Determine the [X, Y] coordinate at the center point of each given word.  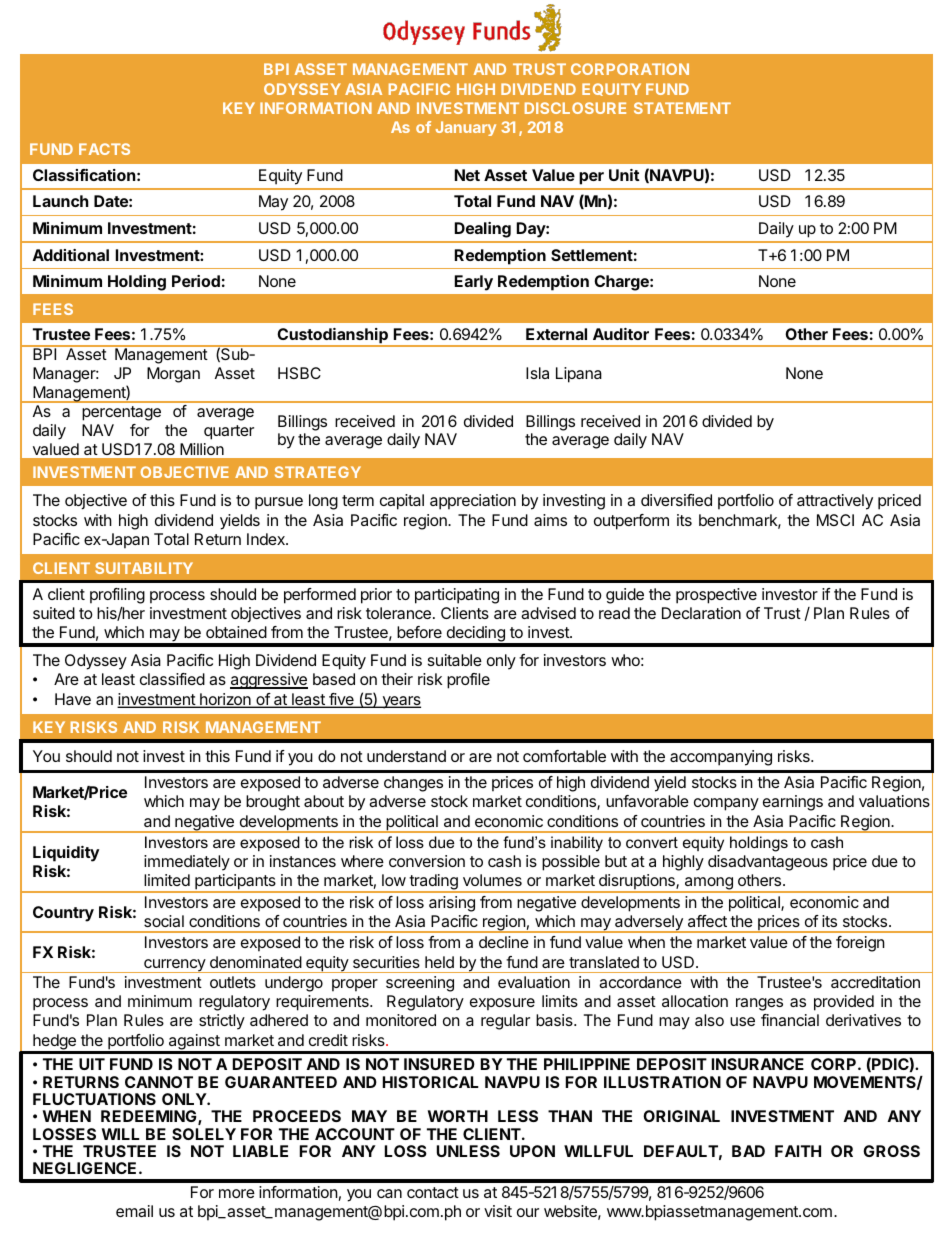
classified [172, 679]
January [466, 128]
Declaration [701, 613]
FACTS [104, 149]
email [134, 1211]
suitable [455, 660]
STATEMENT [682, 108]
